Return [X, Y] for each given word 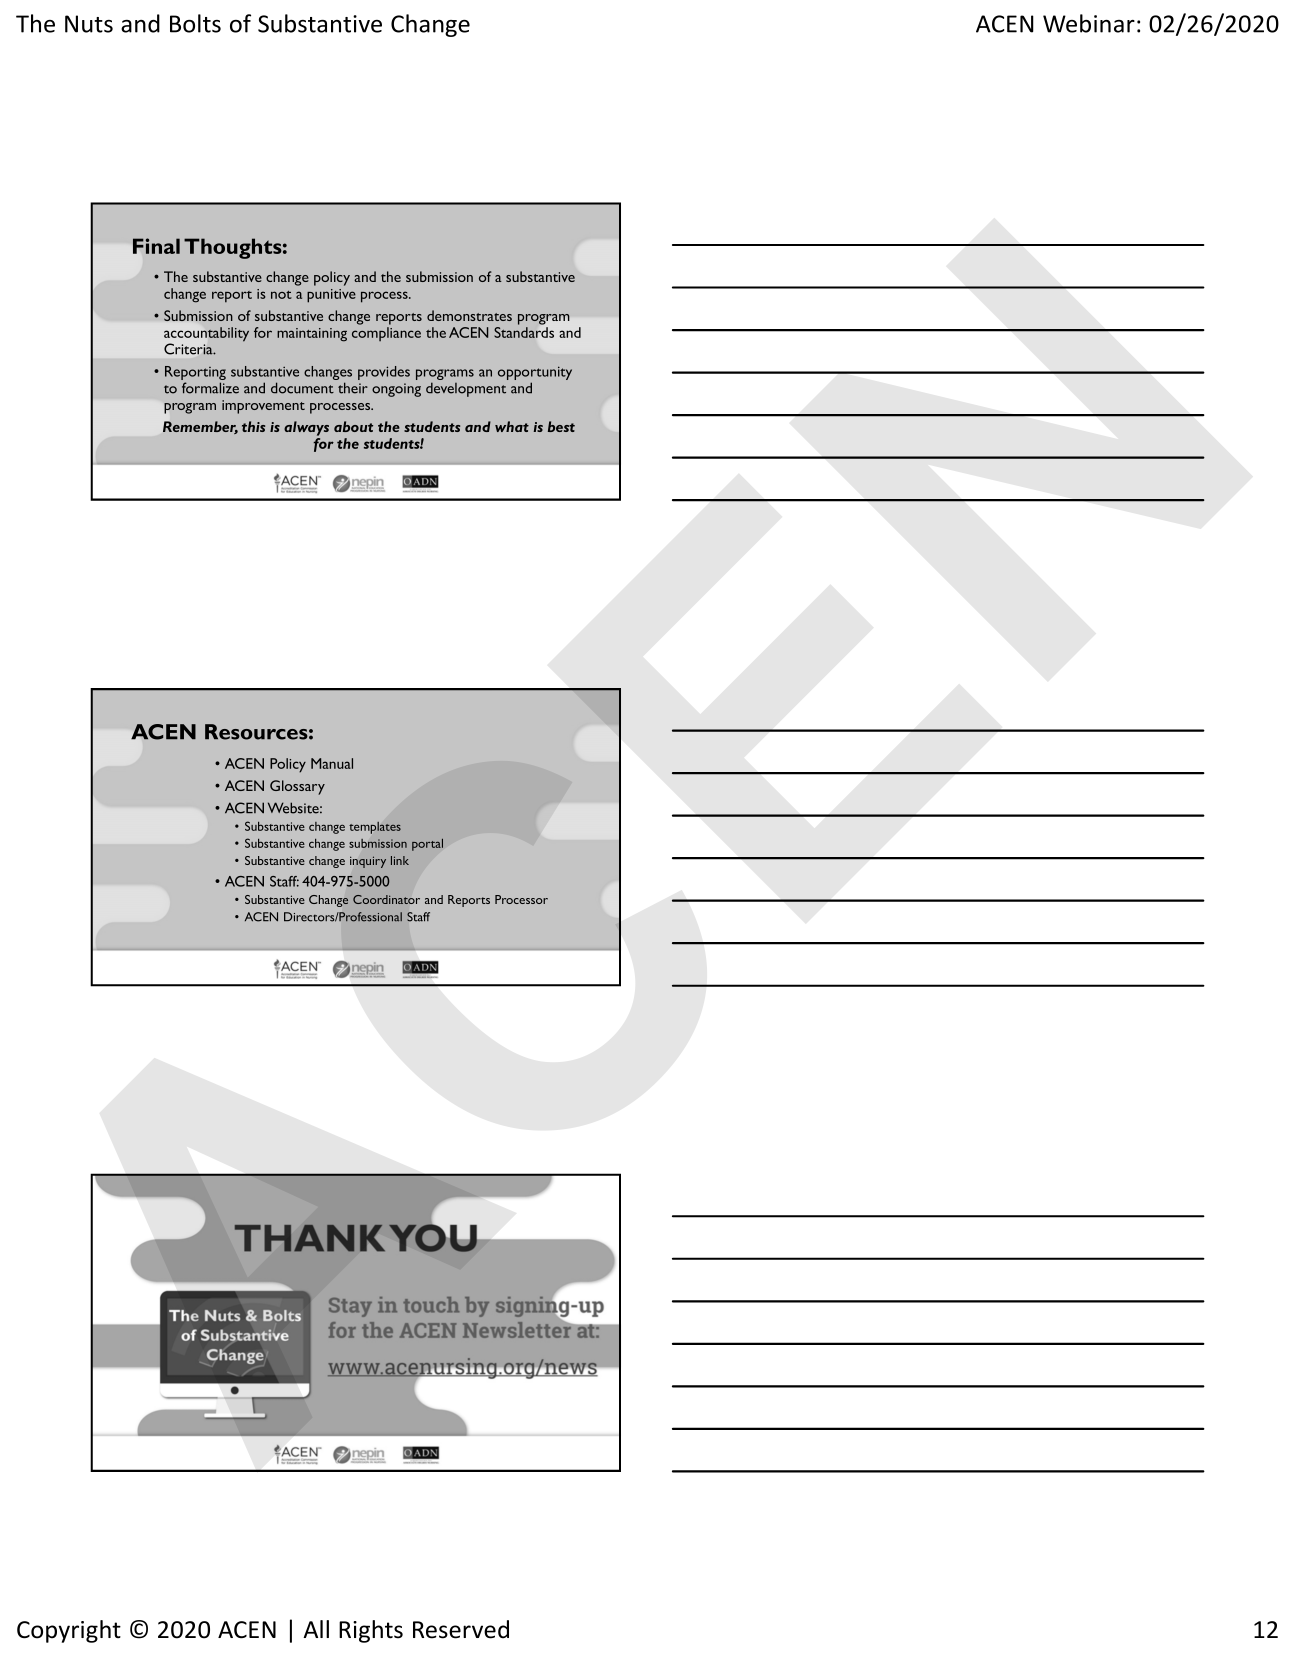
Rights [371, 1631]
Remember [200, 427]
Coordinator [386, 899]
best [561, 426]
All [316, 1629]
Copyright [69, 1631]
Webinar [1089, 23]
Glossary [297, 787]
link [400, 860]
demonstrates [469, 315]
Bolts [195, 23]
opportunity [535, 374]
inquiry [368, 862]
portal [427, 845]
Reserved [461, 1629]
